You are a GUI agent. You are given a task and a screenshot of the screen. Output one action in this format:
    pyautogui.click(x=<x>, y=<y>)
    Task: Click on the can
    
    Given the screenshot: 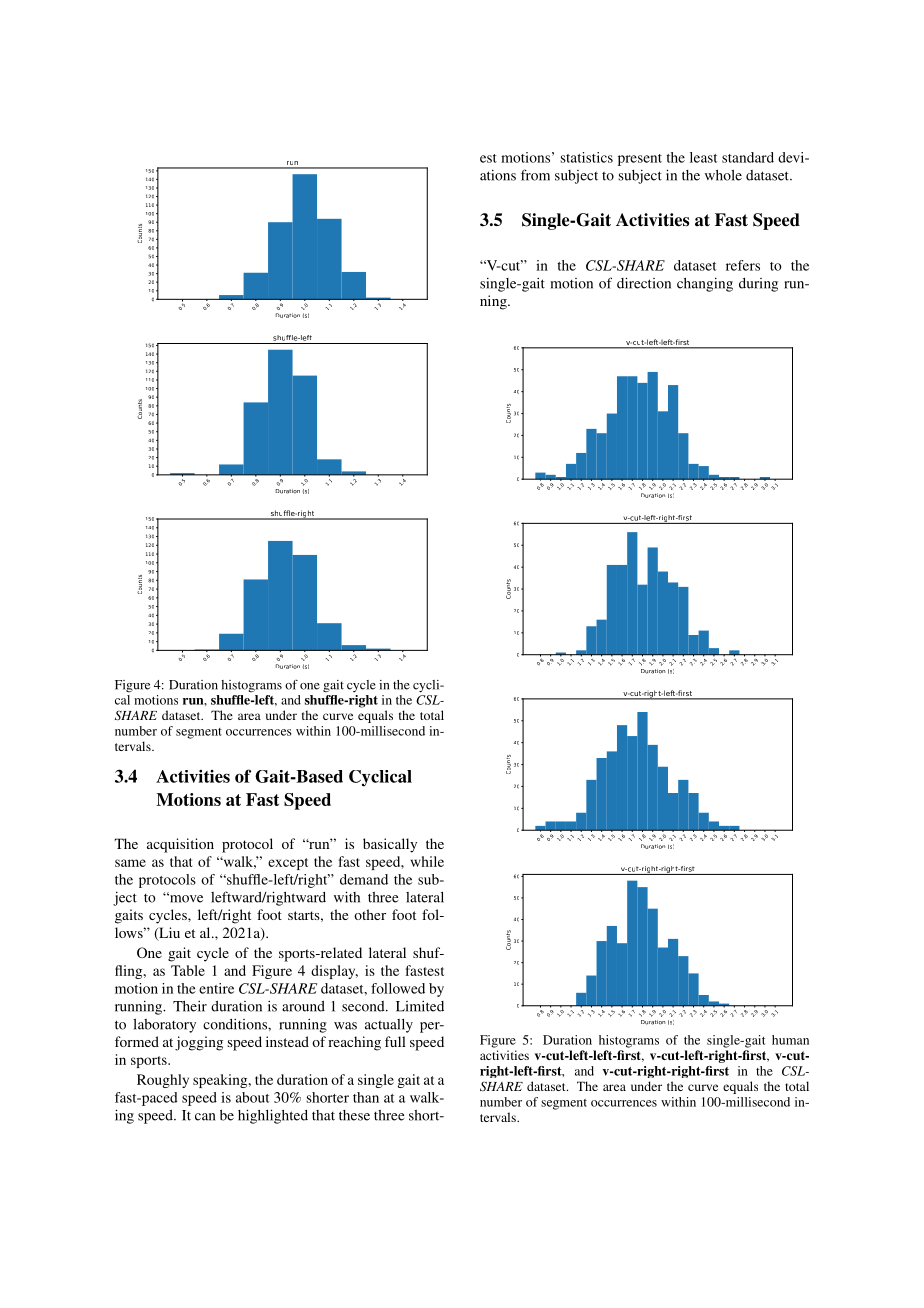 What is the action you would take?
    pyautogui.click(x=205, y=1117)
